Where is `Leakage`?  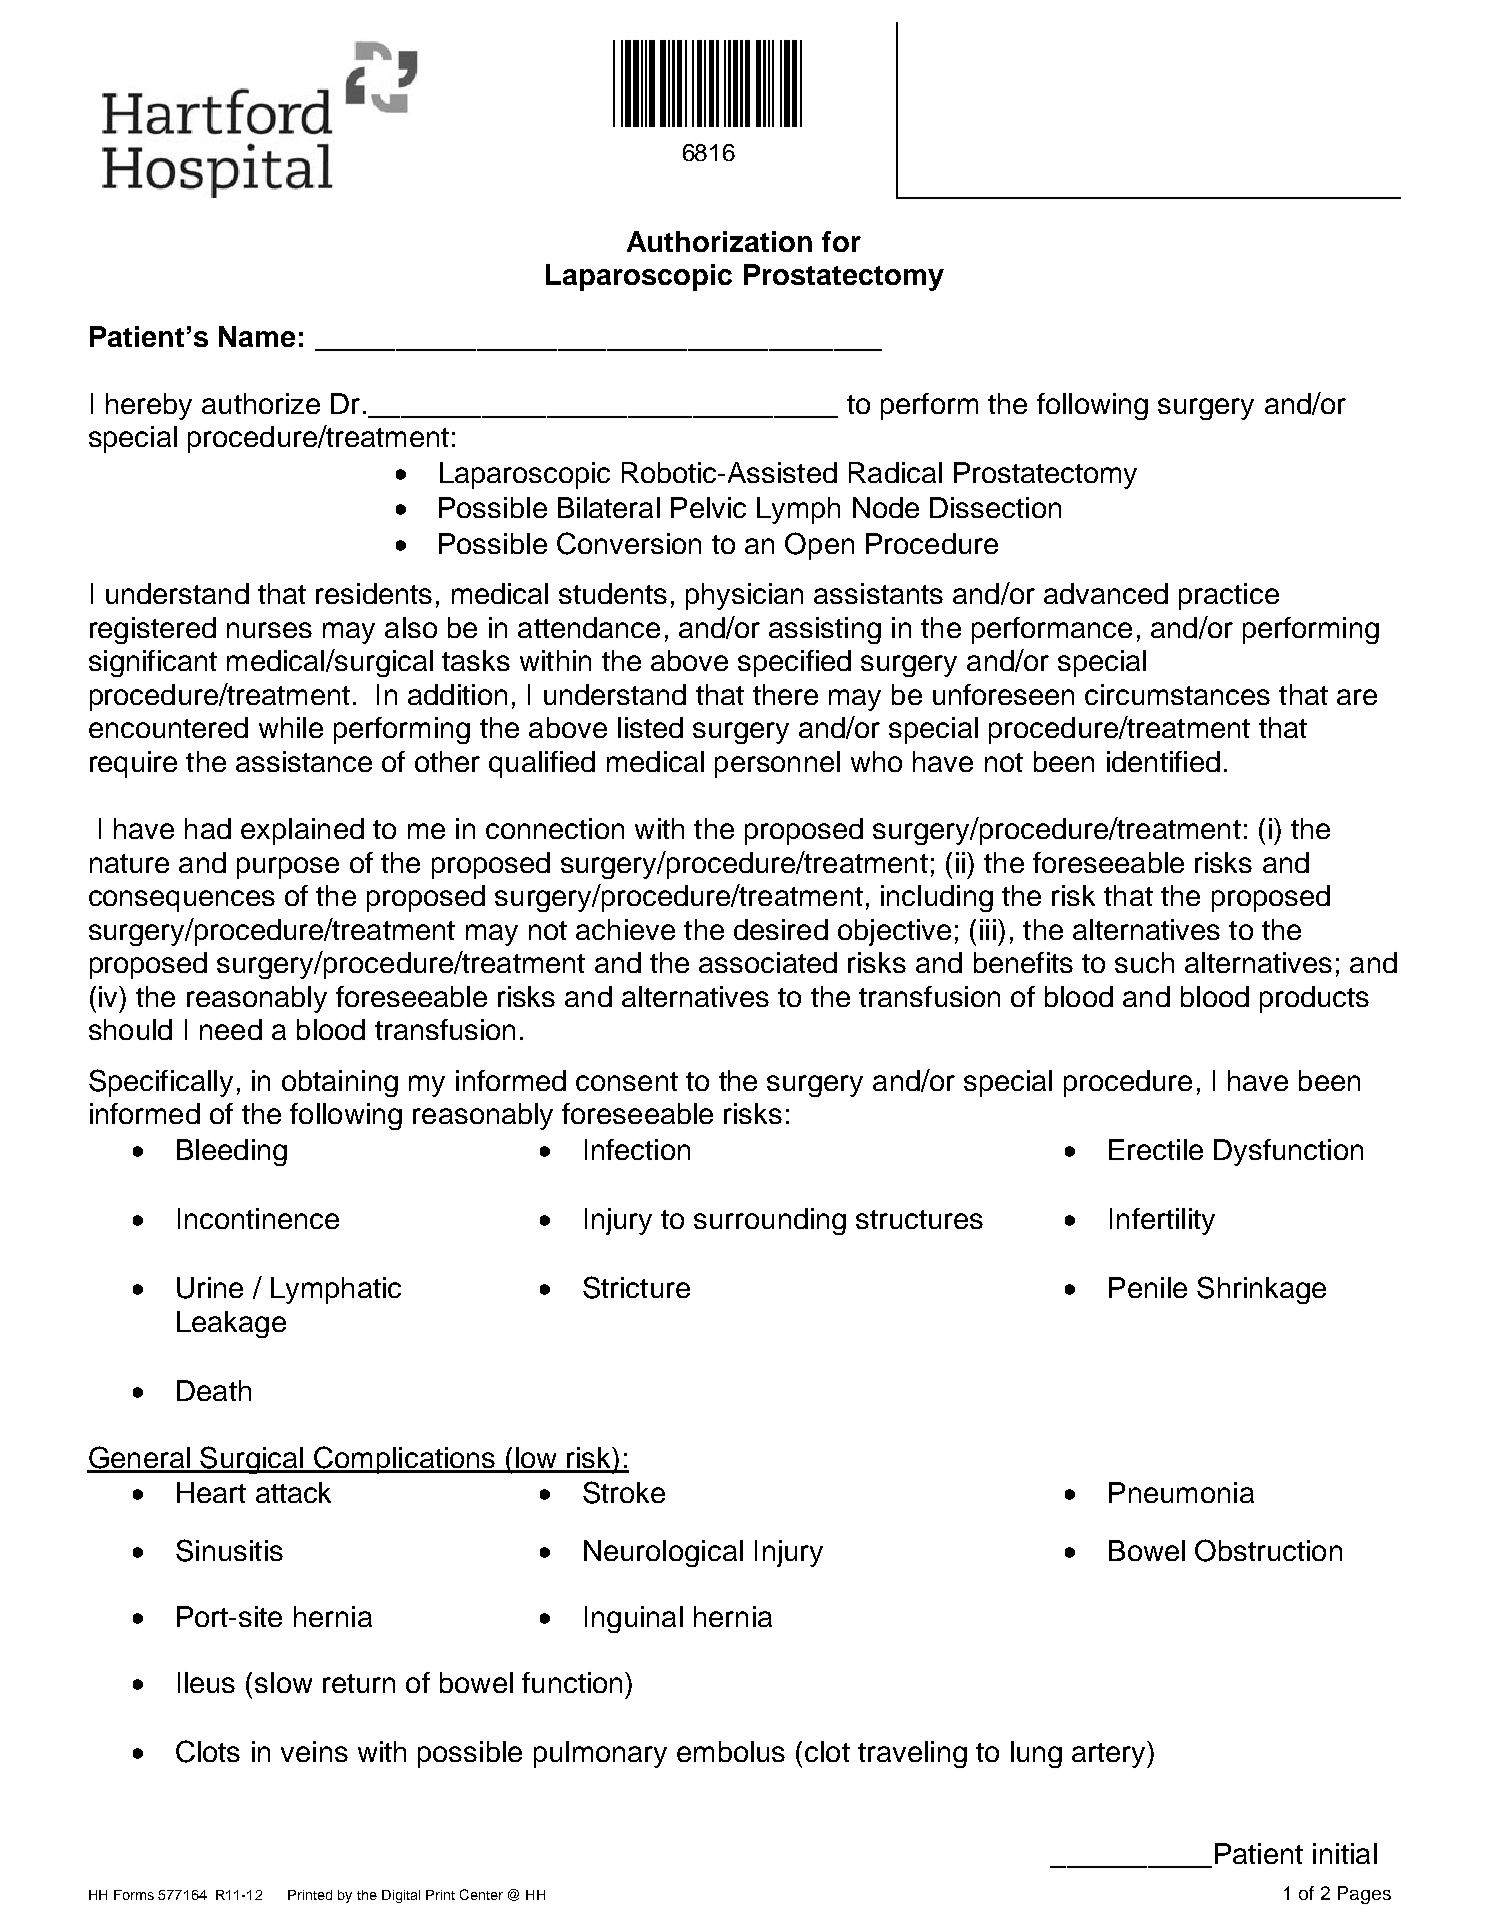
Leakage is located at coordinates (231, 1324).
